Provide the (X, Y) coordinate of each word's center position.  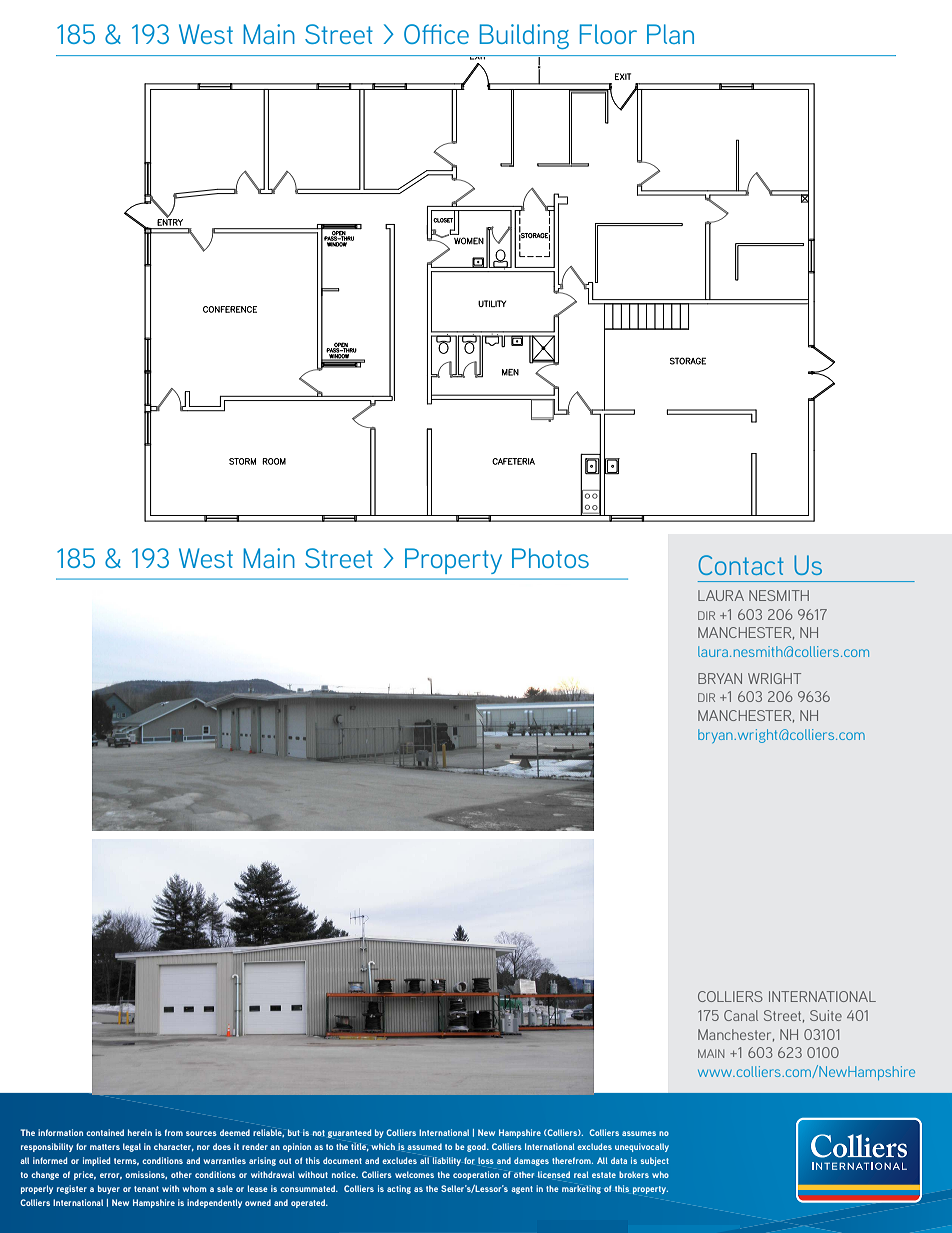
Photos (550, 558)
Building (524, 36)
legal (132, 1147)
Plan (670, 34)
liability (447, 1161)
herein (140, 1132)
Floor (608, 34)
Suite (826, 1015)
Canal (741, 1015)
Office (436, 34)
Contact (741, 565)
